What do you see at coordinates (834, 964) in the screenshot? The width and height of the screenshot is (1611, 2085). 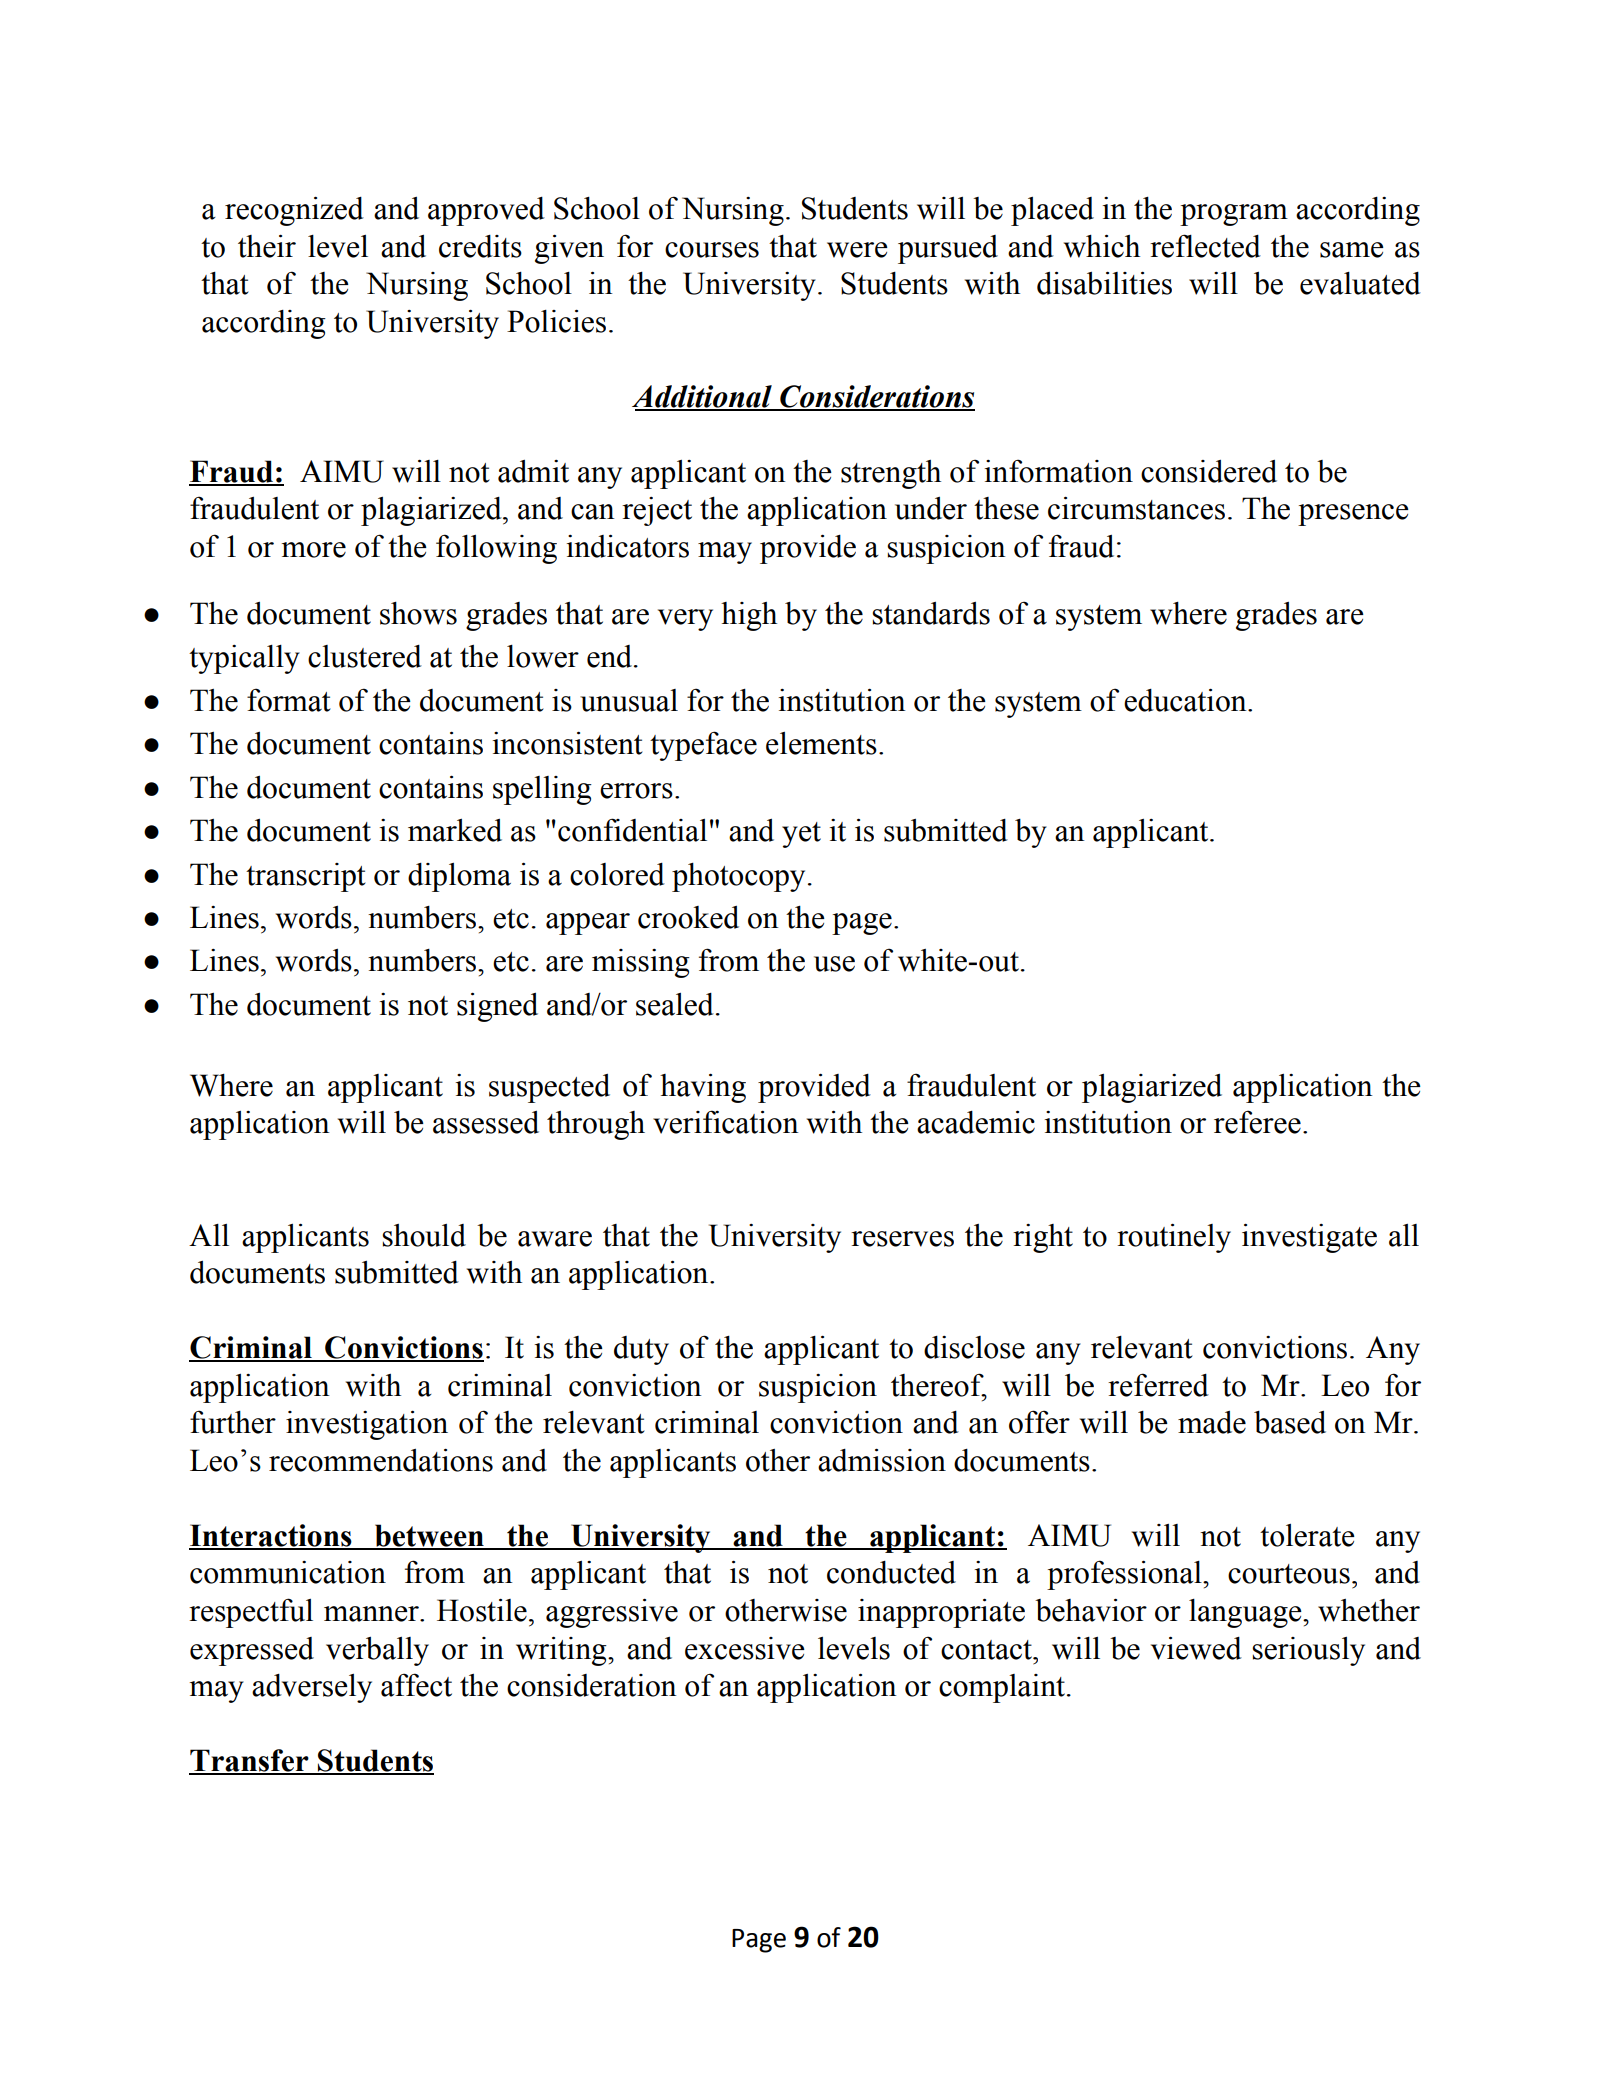 I see `use` at bounding box center [834, 964].
